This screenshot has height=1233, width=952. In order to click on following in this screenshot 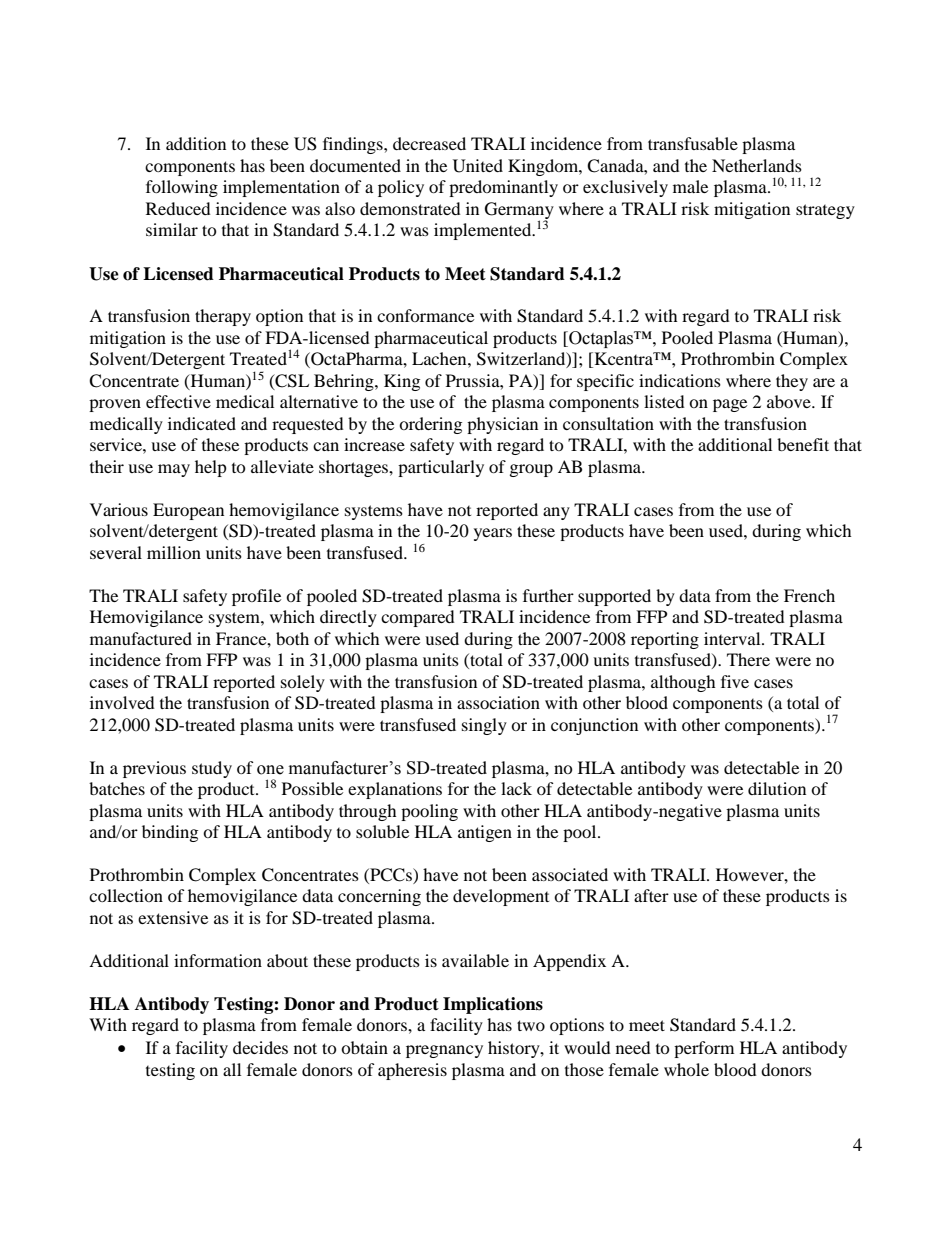, I will do `click(182, 188)`.
